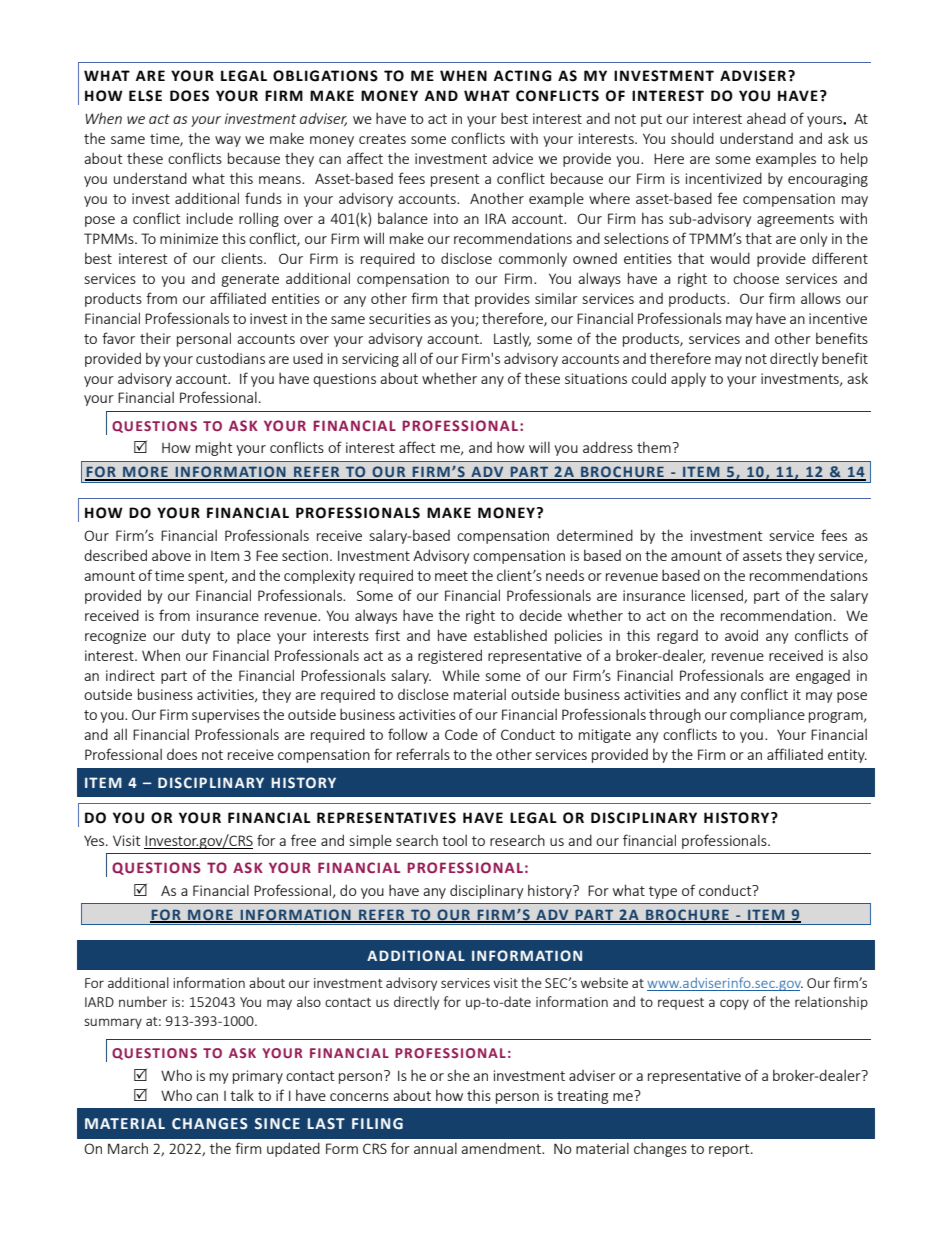  What do you see at coordinates (847, 756) in the image?
I see `entity` at bounding box center [847, 756].
